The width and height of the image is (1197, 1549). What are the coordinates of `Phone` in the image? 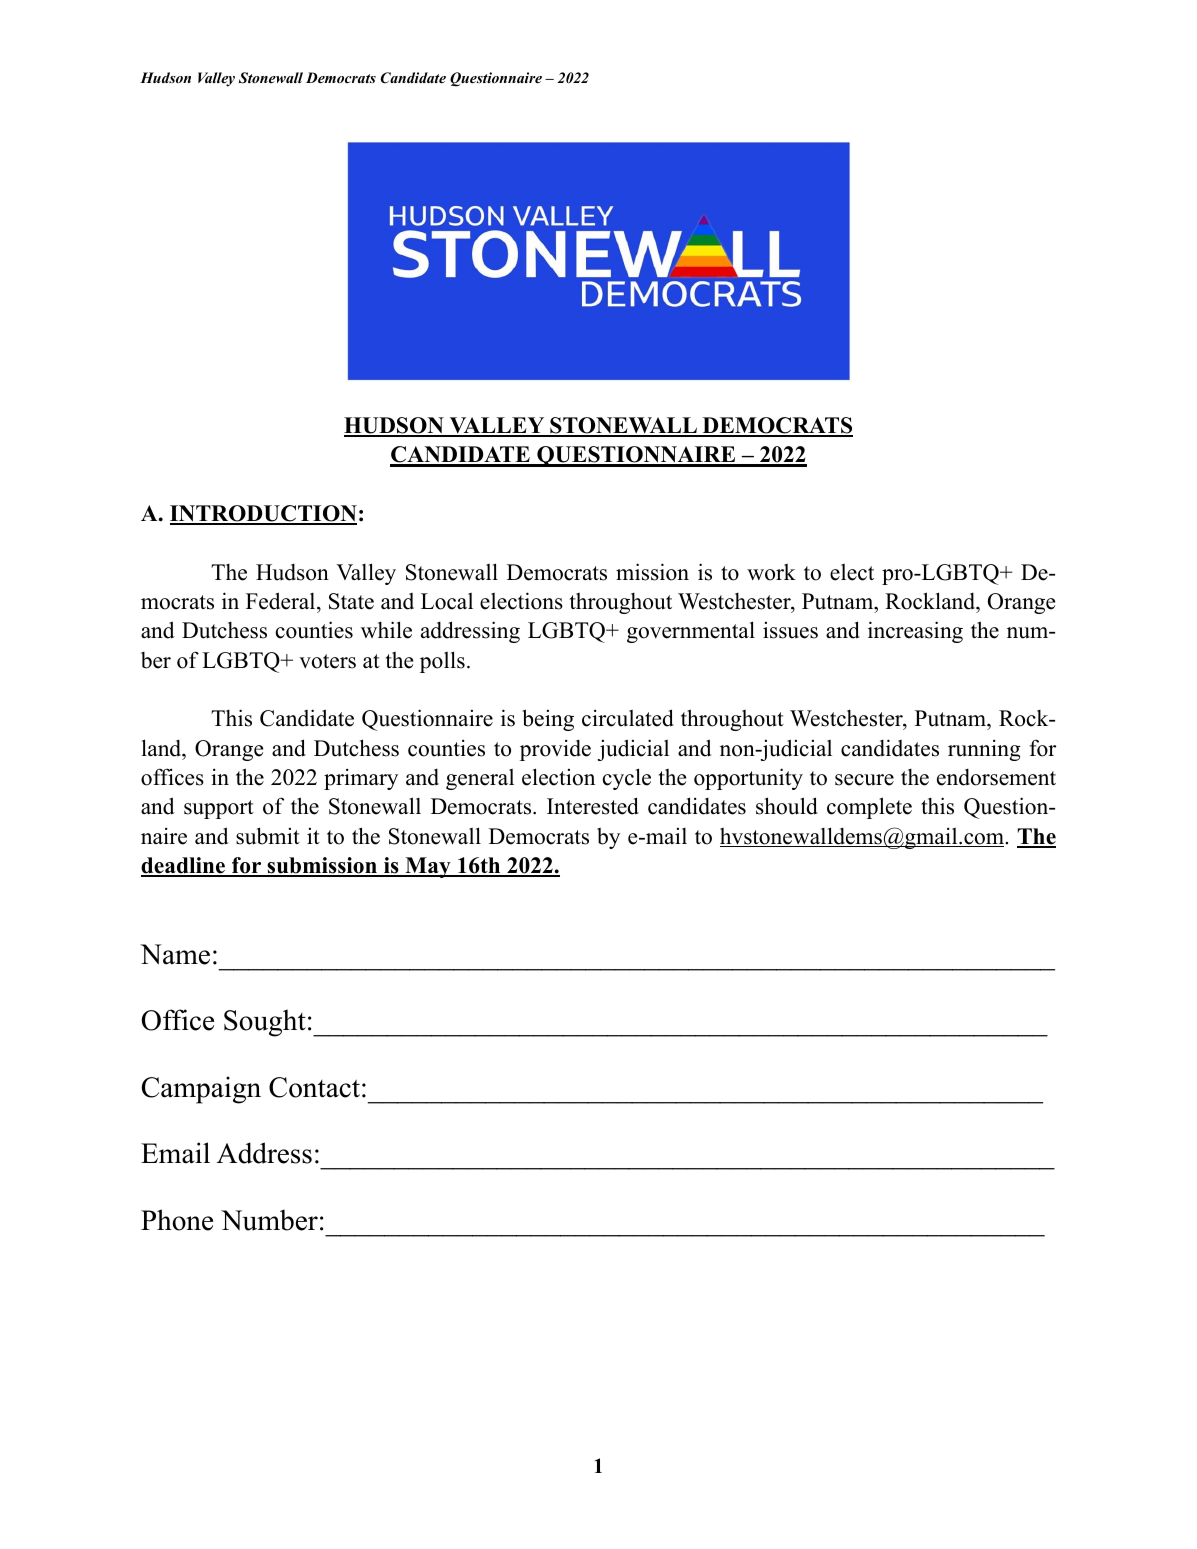 It's located at (177, 1220).
